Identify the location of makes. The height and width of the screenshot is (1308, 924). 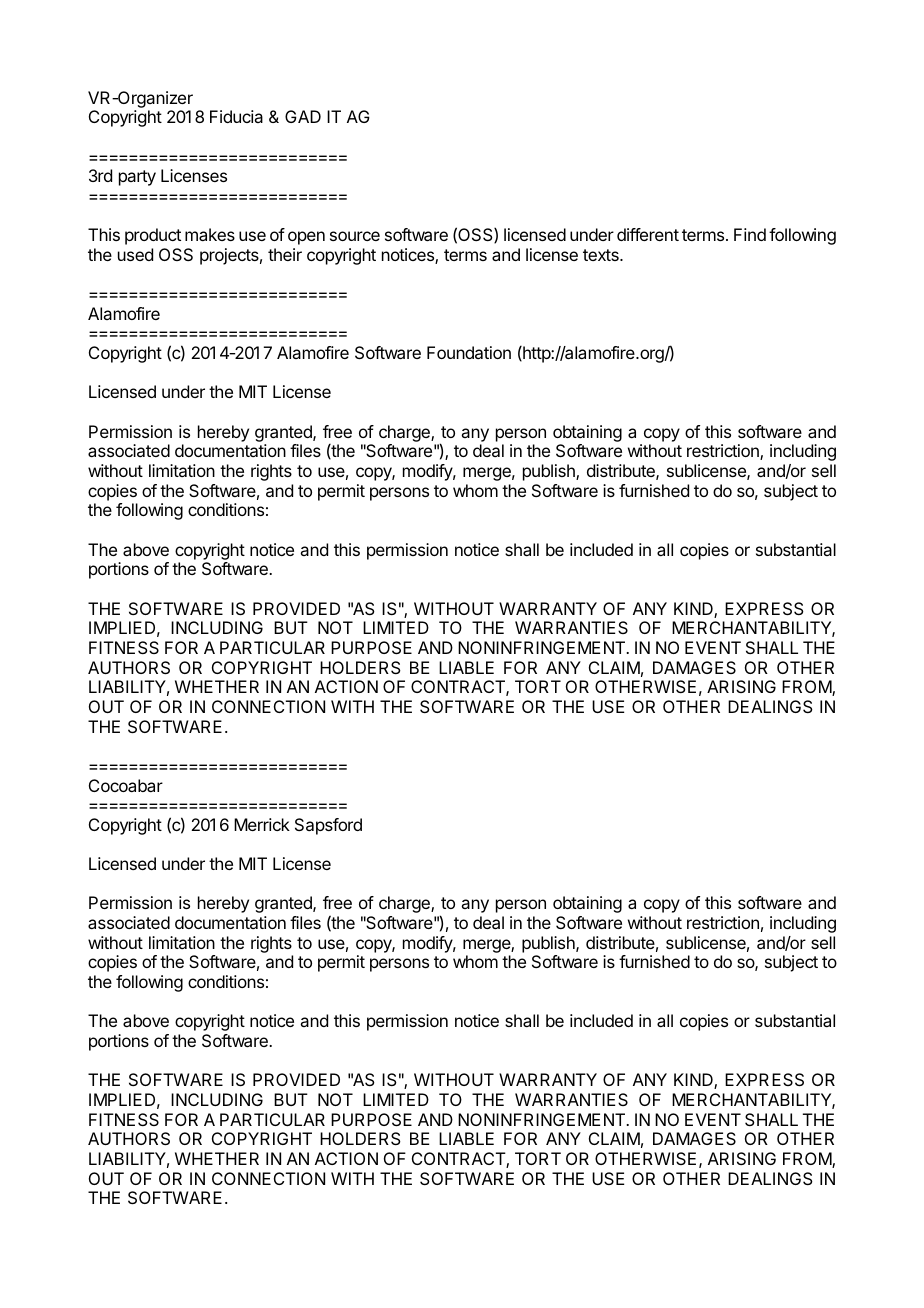
(210, 234).
